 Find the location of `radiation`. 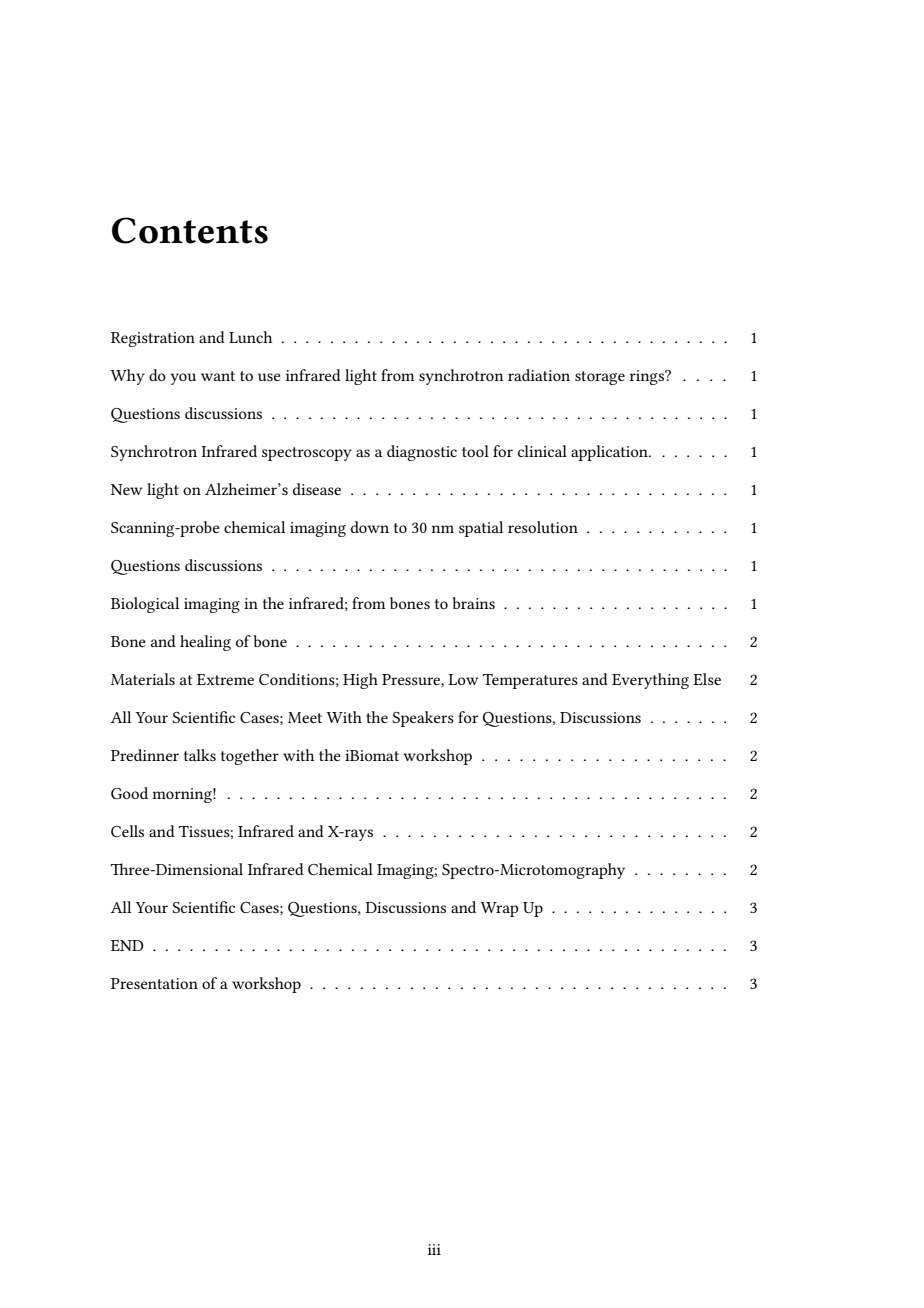

radiation is located at coordinates (539, 375).
